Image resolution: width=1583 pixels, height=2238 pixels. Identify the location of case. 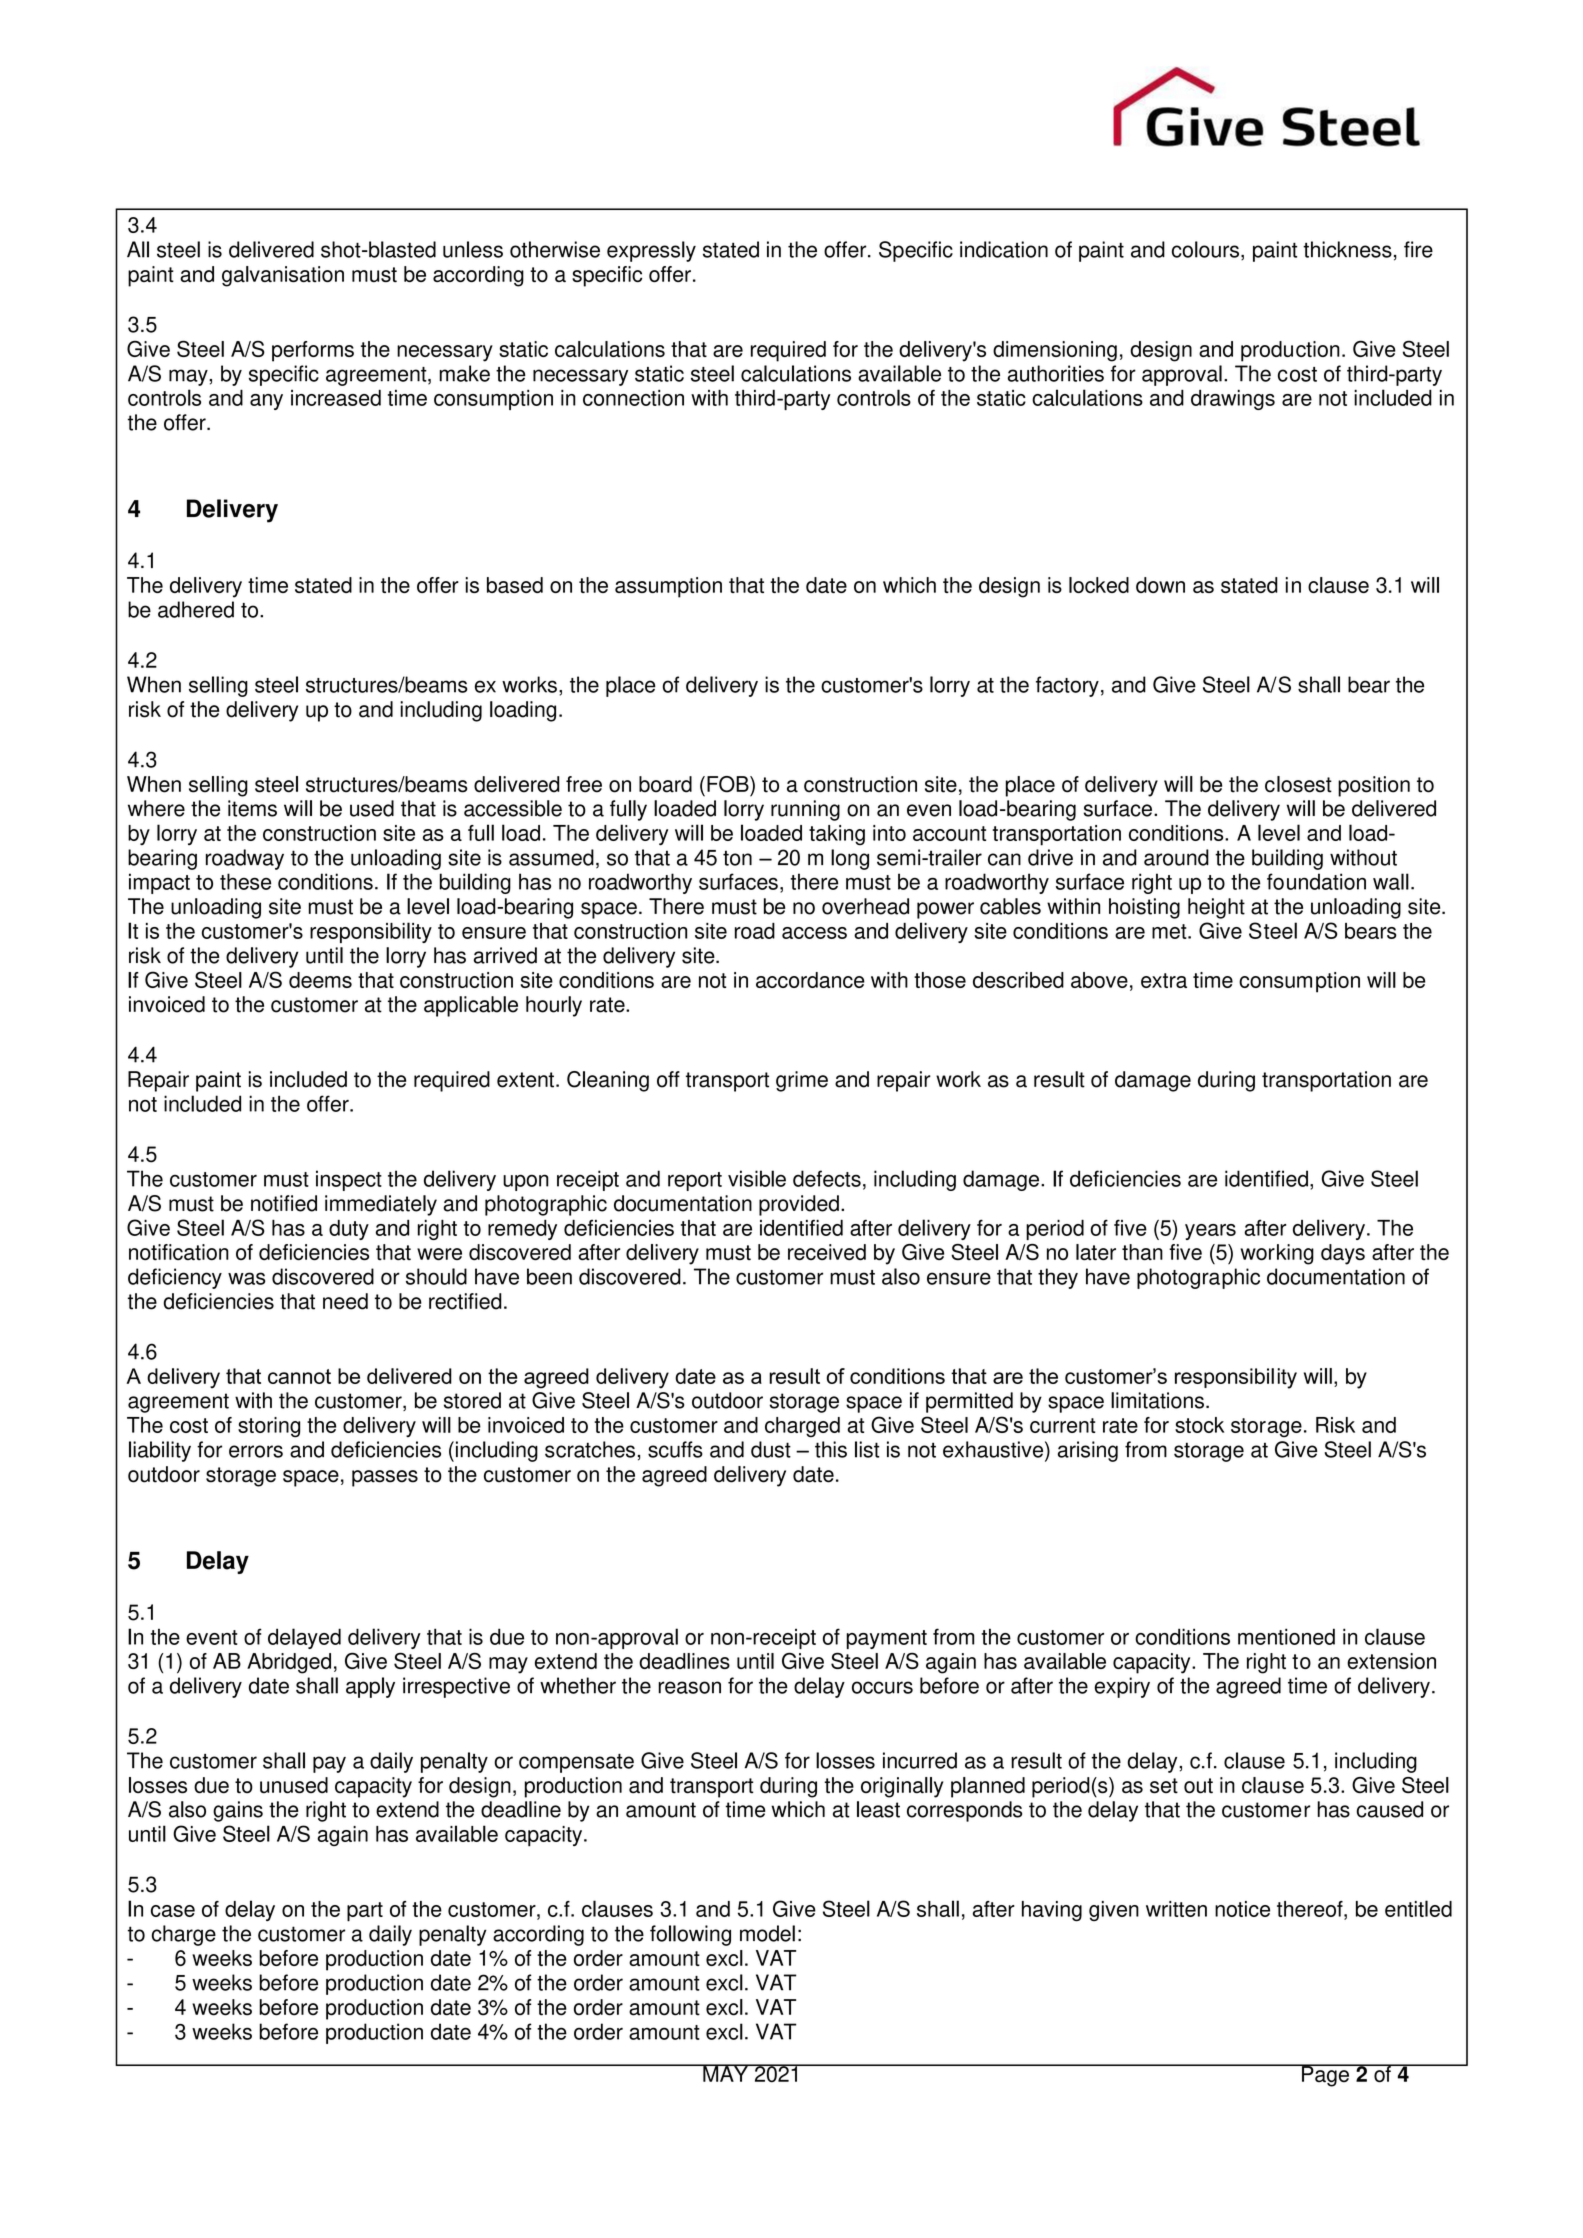
(173, 1911).
